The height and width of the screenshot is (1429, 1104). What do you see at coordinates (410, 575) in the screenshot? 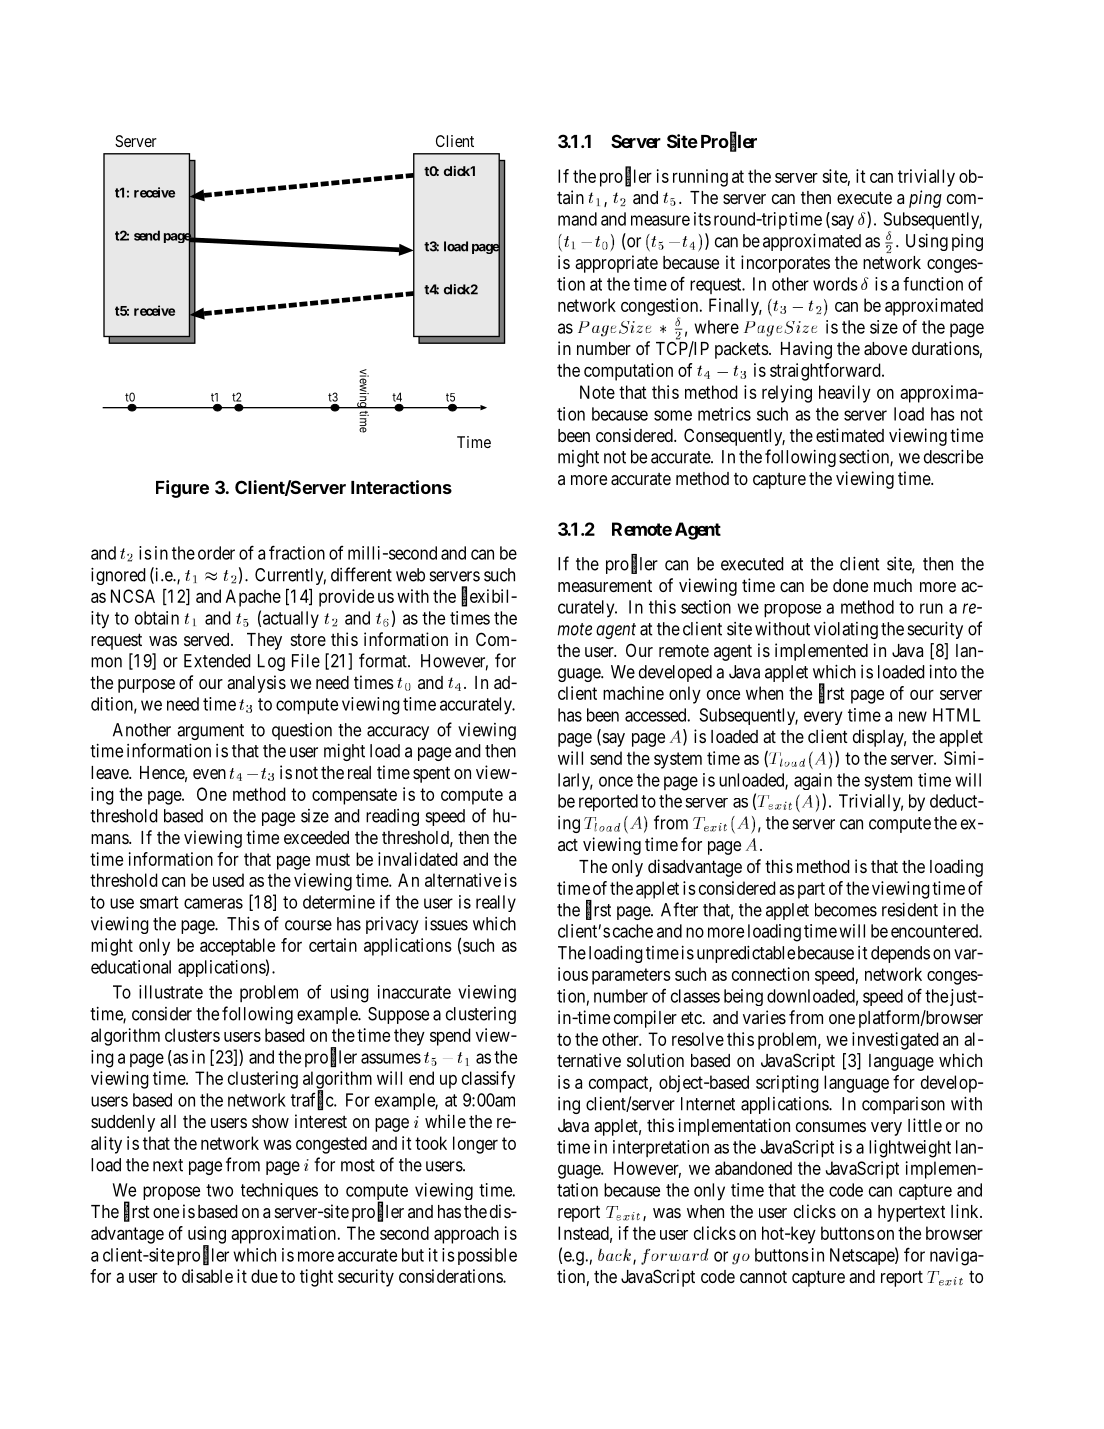
I see `web` at bounding box center [410, 575].
